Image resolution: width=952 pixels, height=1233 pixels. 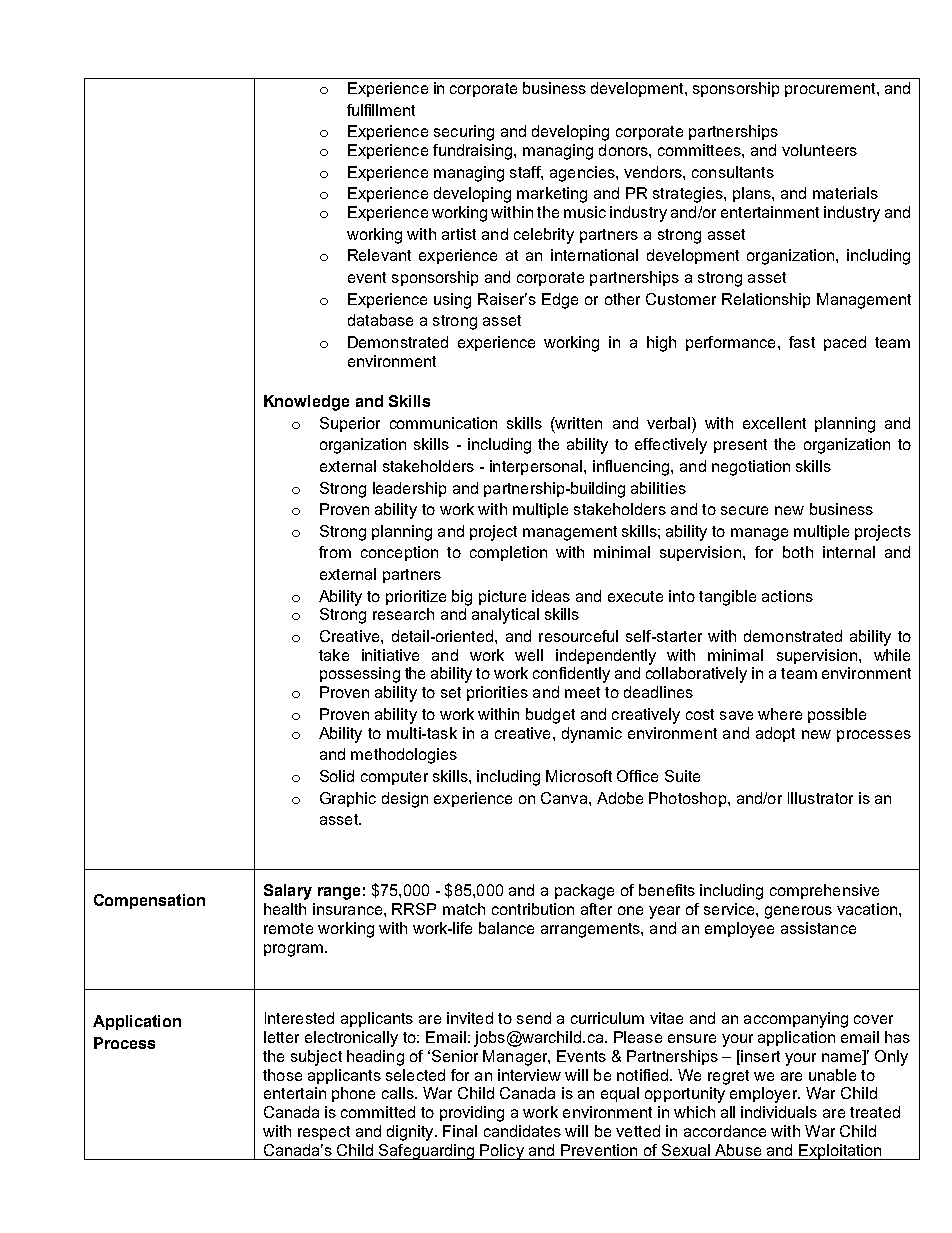 I want to click on fulfillment, so click(x=381, y=110).
